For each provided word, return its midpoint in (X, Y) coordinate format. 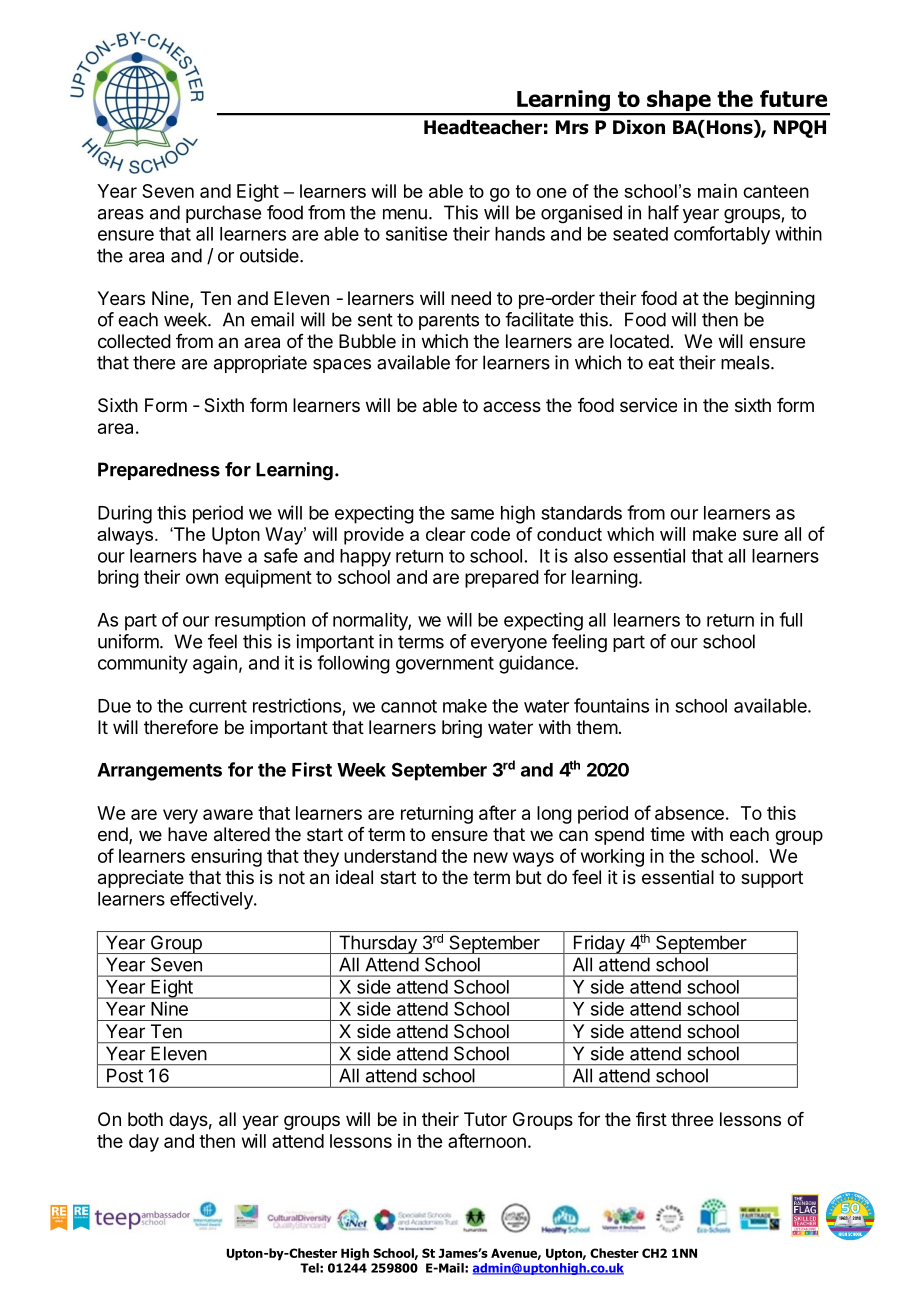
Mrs (572, 127)
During (125, 514)
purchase (223, 214)
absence (689, 813)
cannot (409, 706)
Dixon (639, 127)
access (512, 406)
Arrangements (159, 772)
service (648, 405)
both (145, 1119)
